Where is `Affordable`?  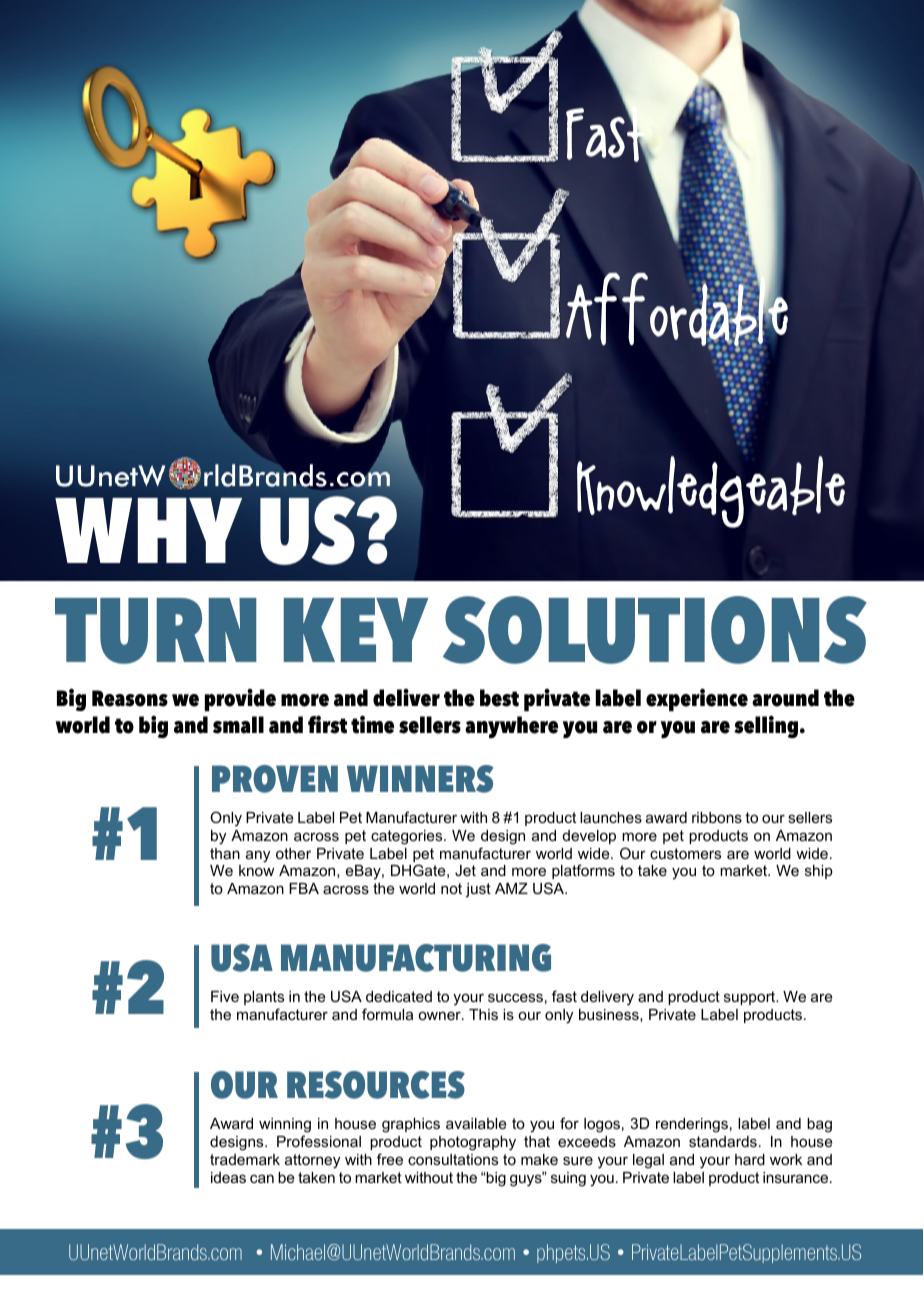
Affordable is located at coordinates (677, 310).
